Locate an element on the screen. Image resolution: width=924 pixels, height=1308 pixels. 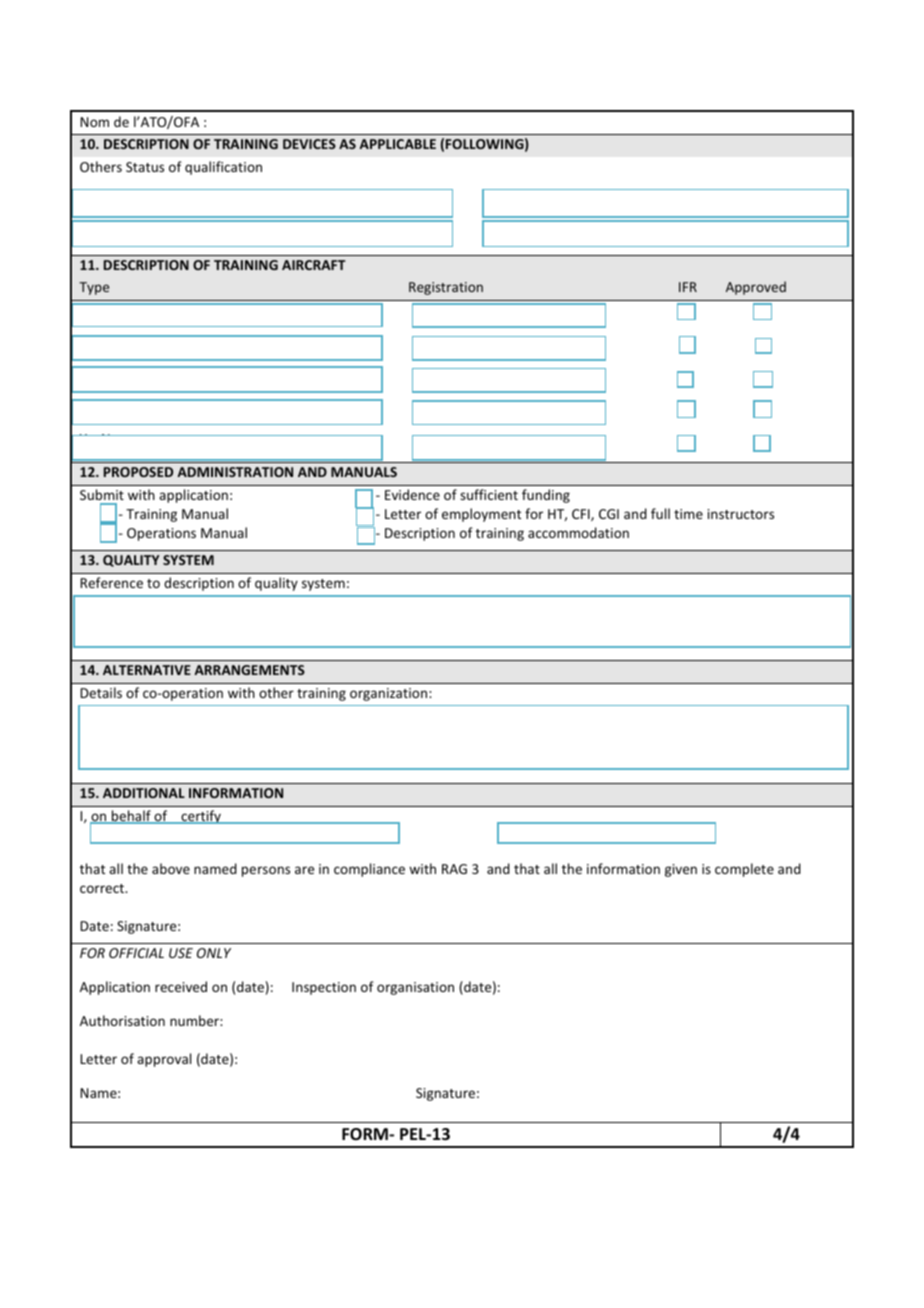
employment is located at coordinates (481, 515).
